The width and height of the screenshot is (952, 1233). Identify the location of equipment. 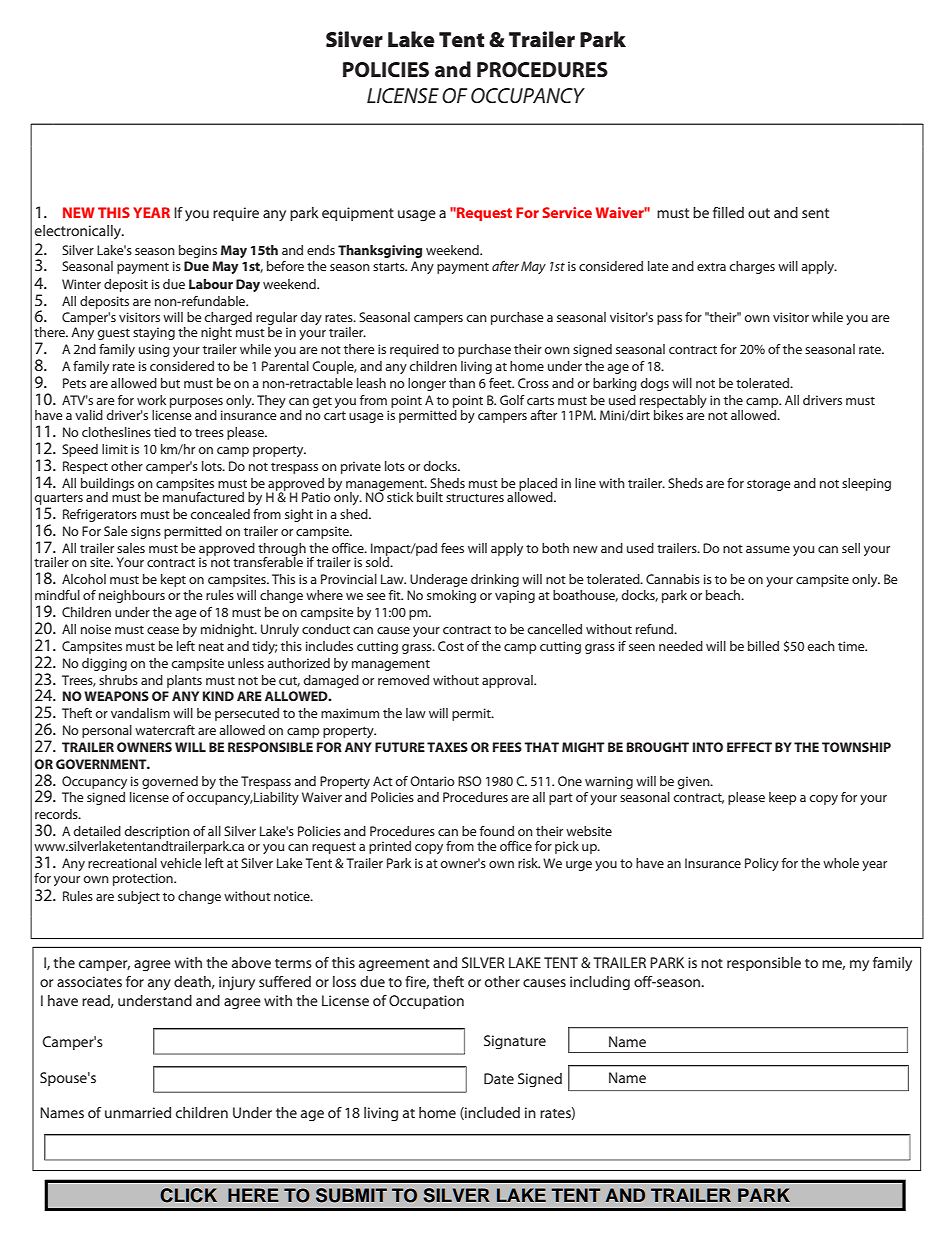
(358, 214).
